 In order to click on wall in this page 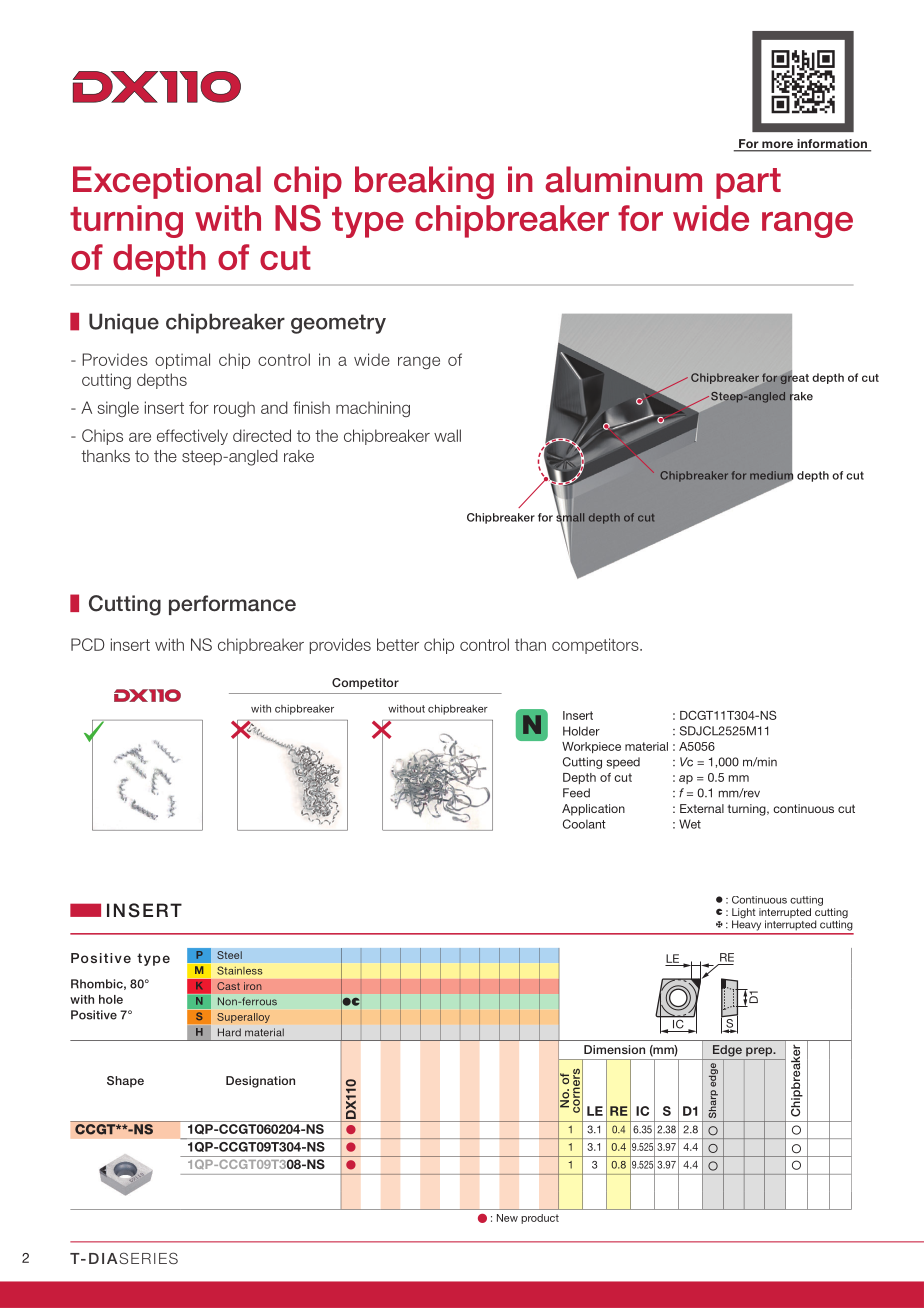, I will do `click(447, 435)`.
